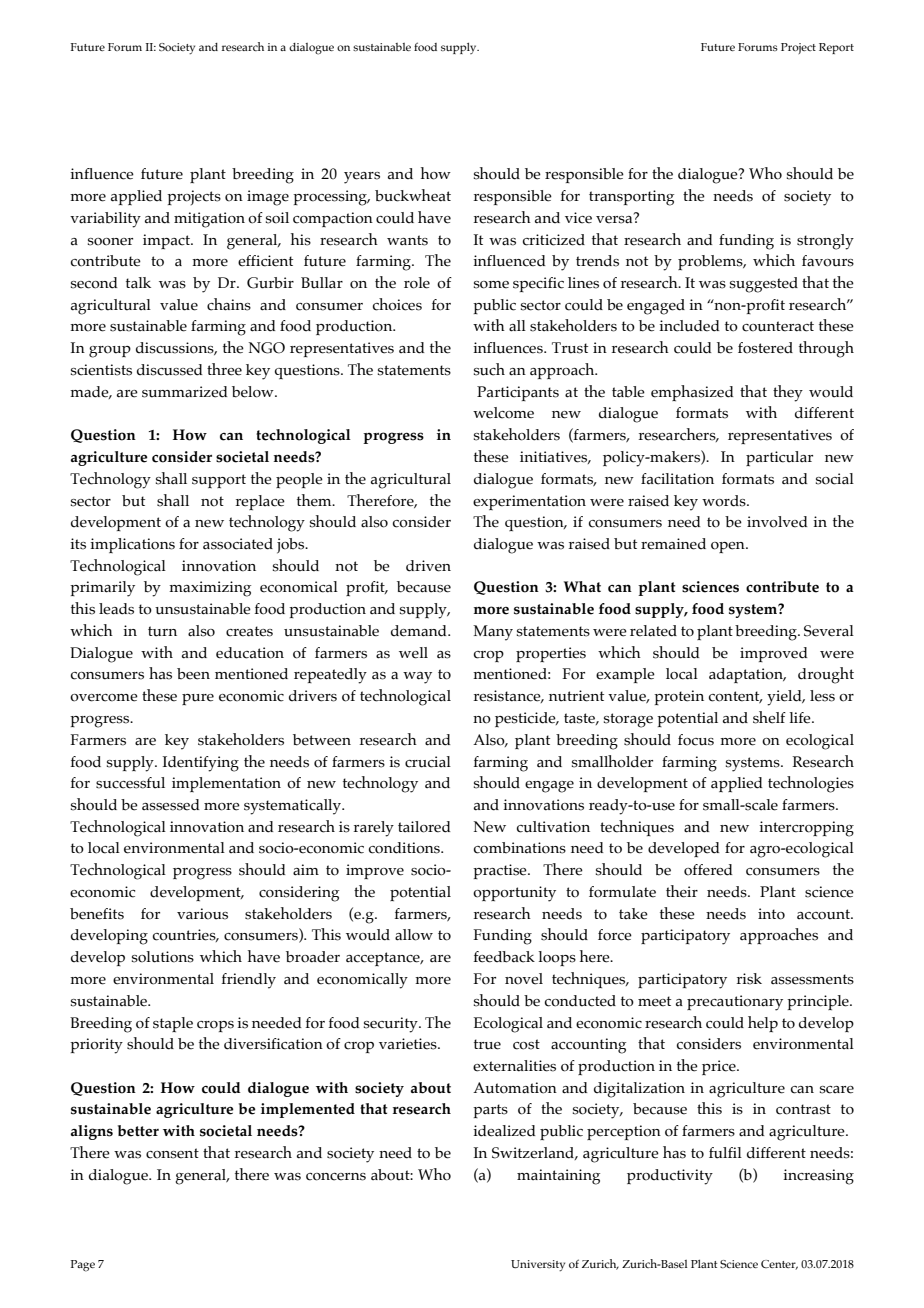  What do you see at coordinates (424, 827) in the screenshot?
I see `tailored` at bounding box center [424, 827].
